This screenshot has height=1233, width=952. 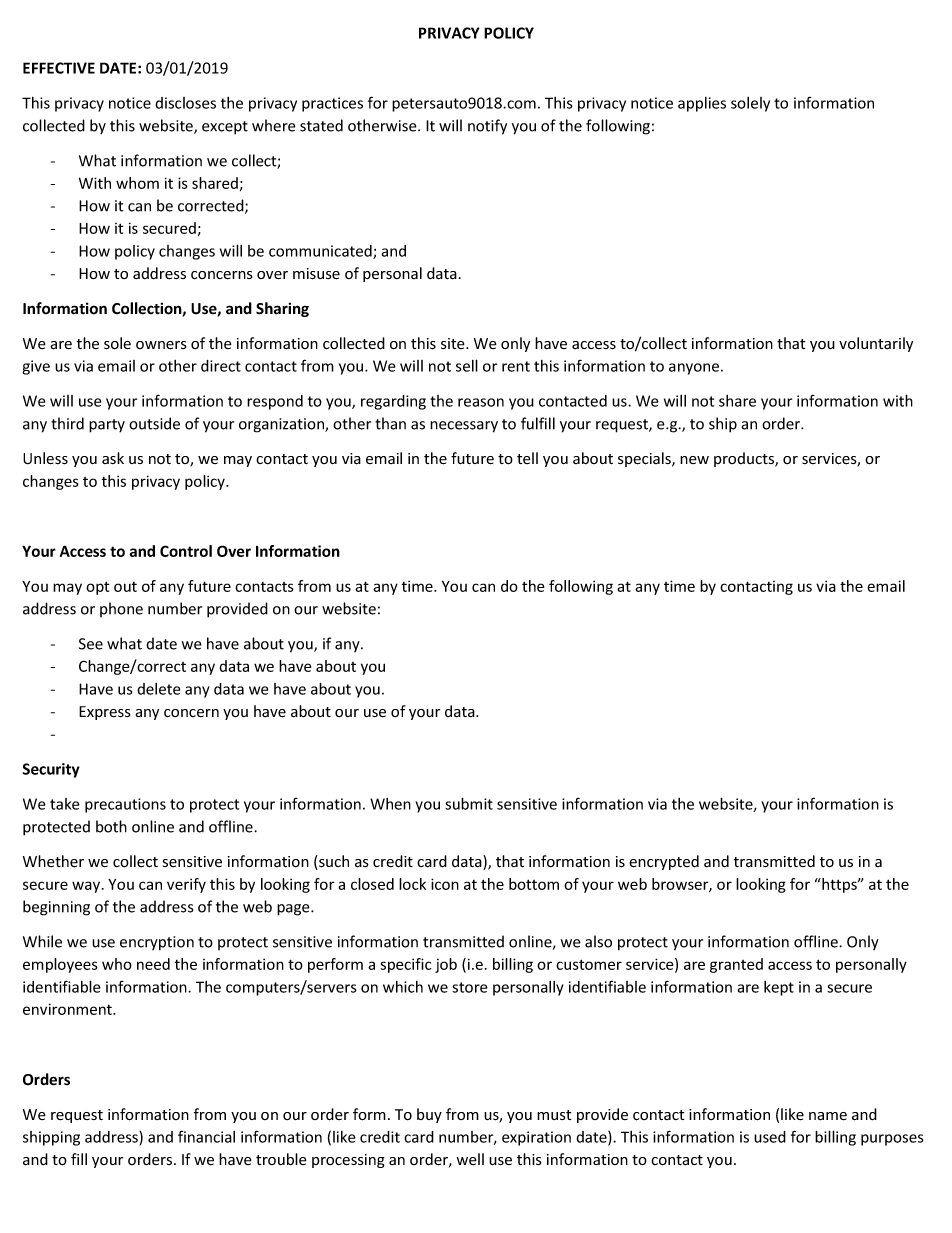 What do you see at coordinates (186, 551) in the screenshot?
I see `Control` at bounding box center [186, 551].
